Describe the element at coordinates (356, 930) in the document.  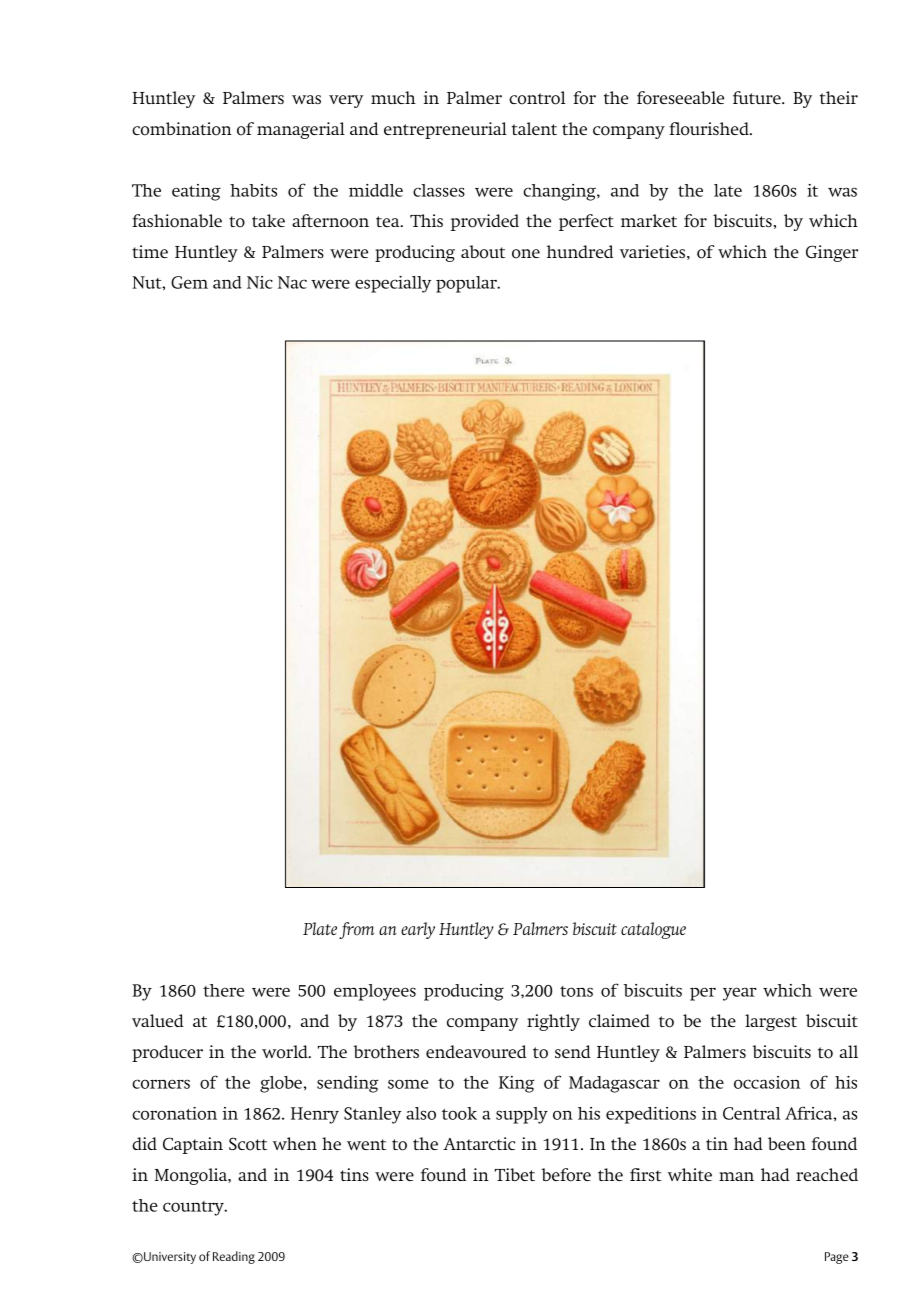
I see `from` at that location.
